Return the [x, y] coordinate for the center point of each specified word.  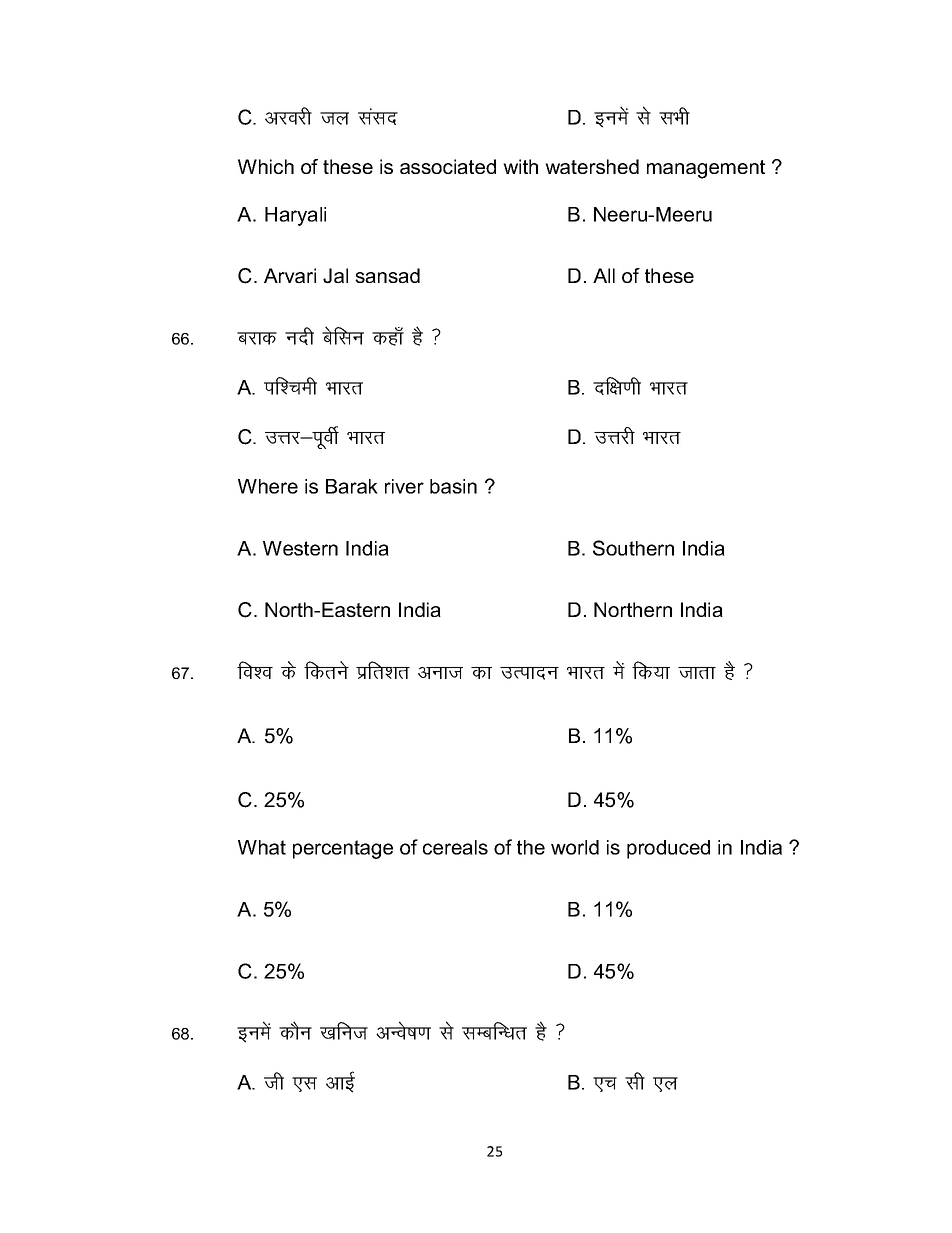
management [706, 169]
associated [448, 166]
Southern [633, 548]
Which [266, 166]
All [604, 275]
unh [299, 336]
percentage [343, 849]
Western [300, 548]
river [404, 486]
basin [453, 486]
